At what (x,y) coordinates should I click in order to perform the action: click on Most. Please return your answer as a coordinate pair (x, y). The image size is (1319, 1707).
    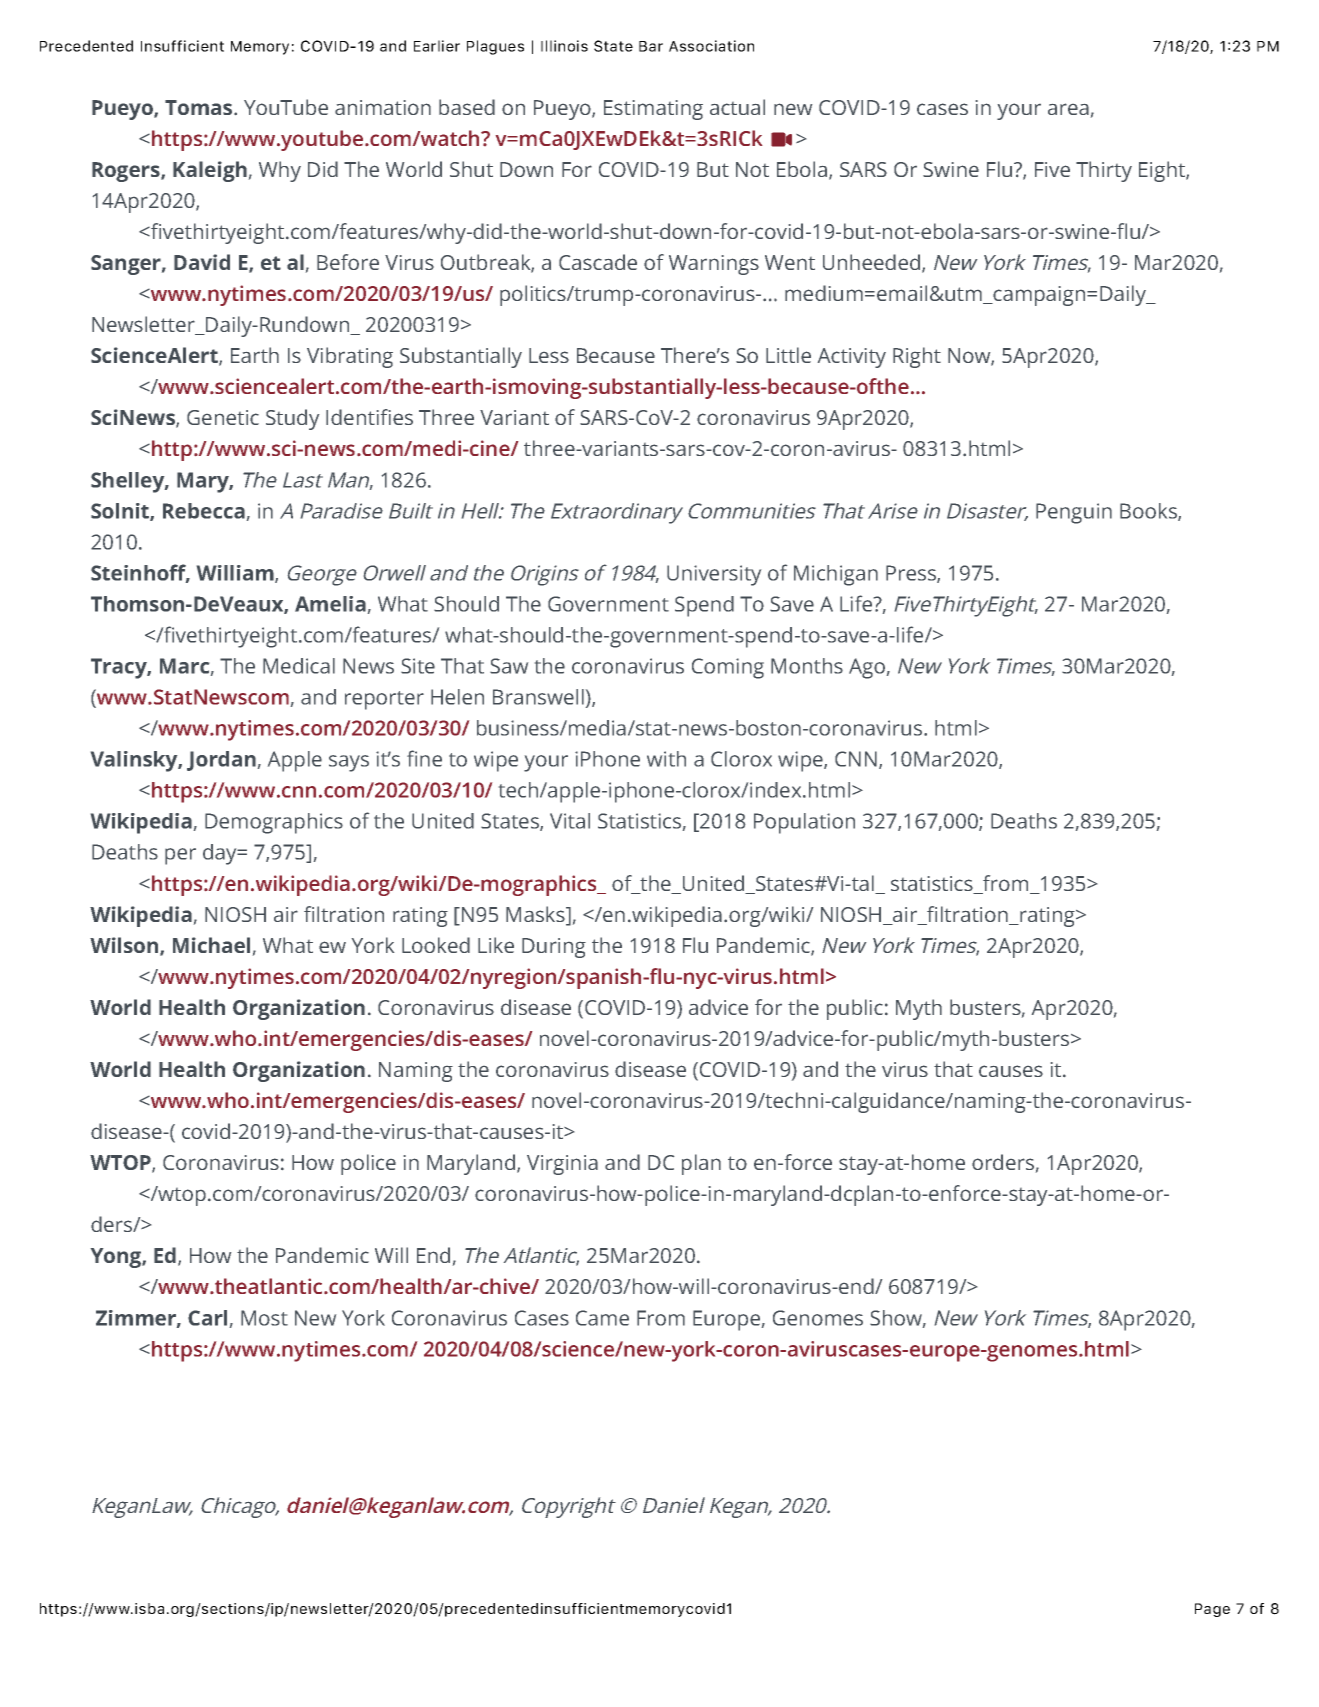
    Looking at the image, I should click on (264, 1318).
